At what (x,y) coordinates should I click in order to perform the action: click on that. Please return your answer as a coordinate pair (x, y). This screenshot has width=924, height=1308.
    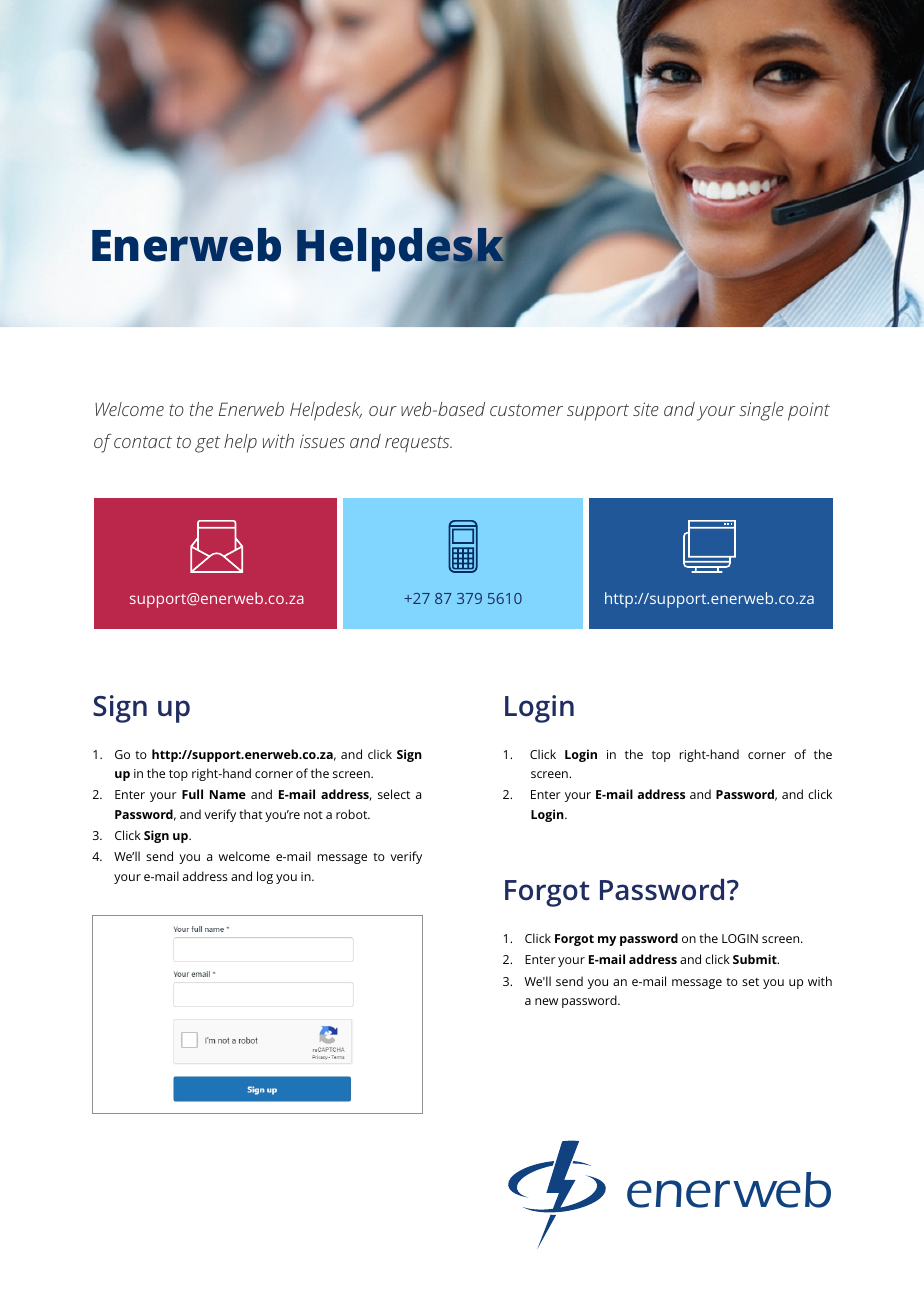
    Looking at the image, I should click on (251, 814).
